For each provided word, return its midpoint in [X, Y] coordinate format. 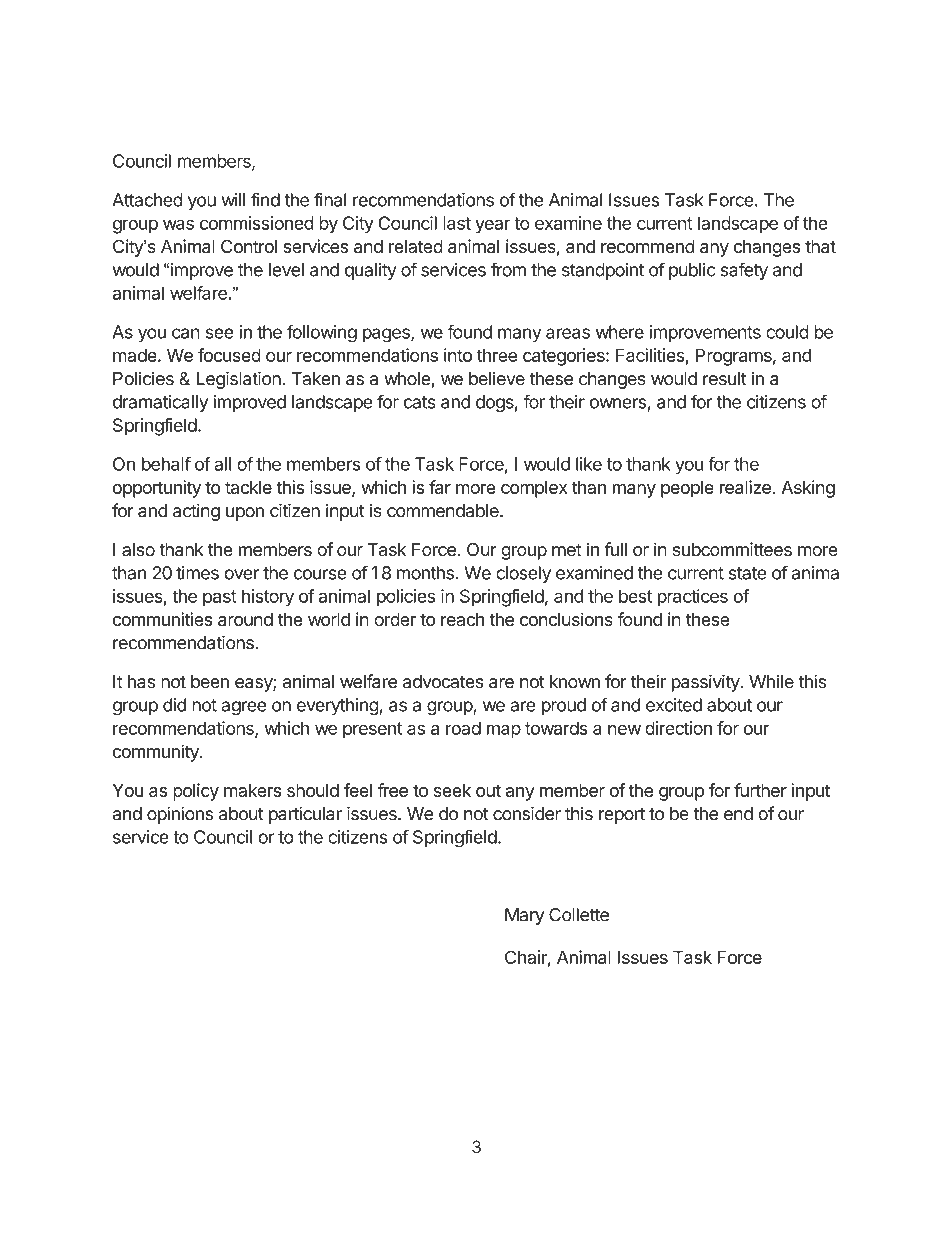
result [725, 379]
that [820, 246]
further [760, 790]
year [492, 226]
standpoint [603, 271]
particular [305, 815]
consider [527, 813]
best [635, 596]
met [567, 550]
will [233, 200]
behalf [166, 464]
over [241, 574]
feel [358, 790]
